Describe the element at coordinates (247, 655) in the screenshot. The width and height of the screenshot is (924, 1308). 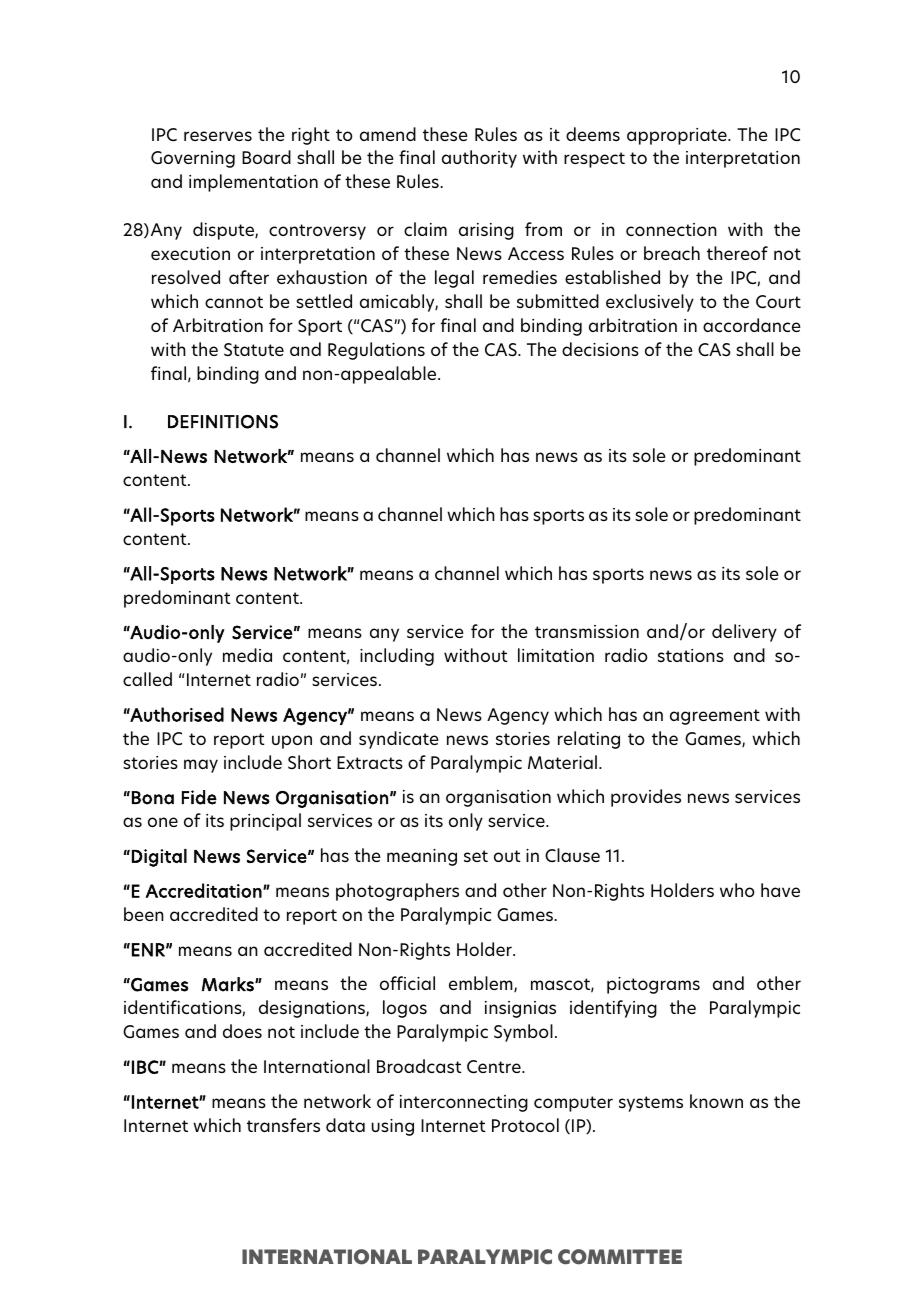
I see `media` at that location.
